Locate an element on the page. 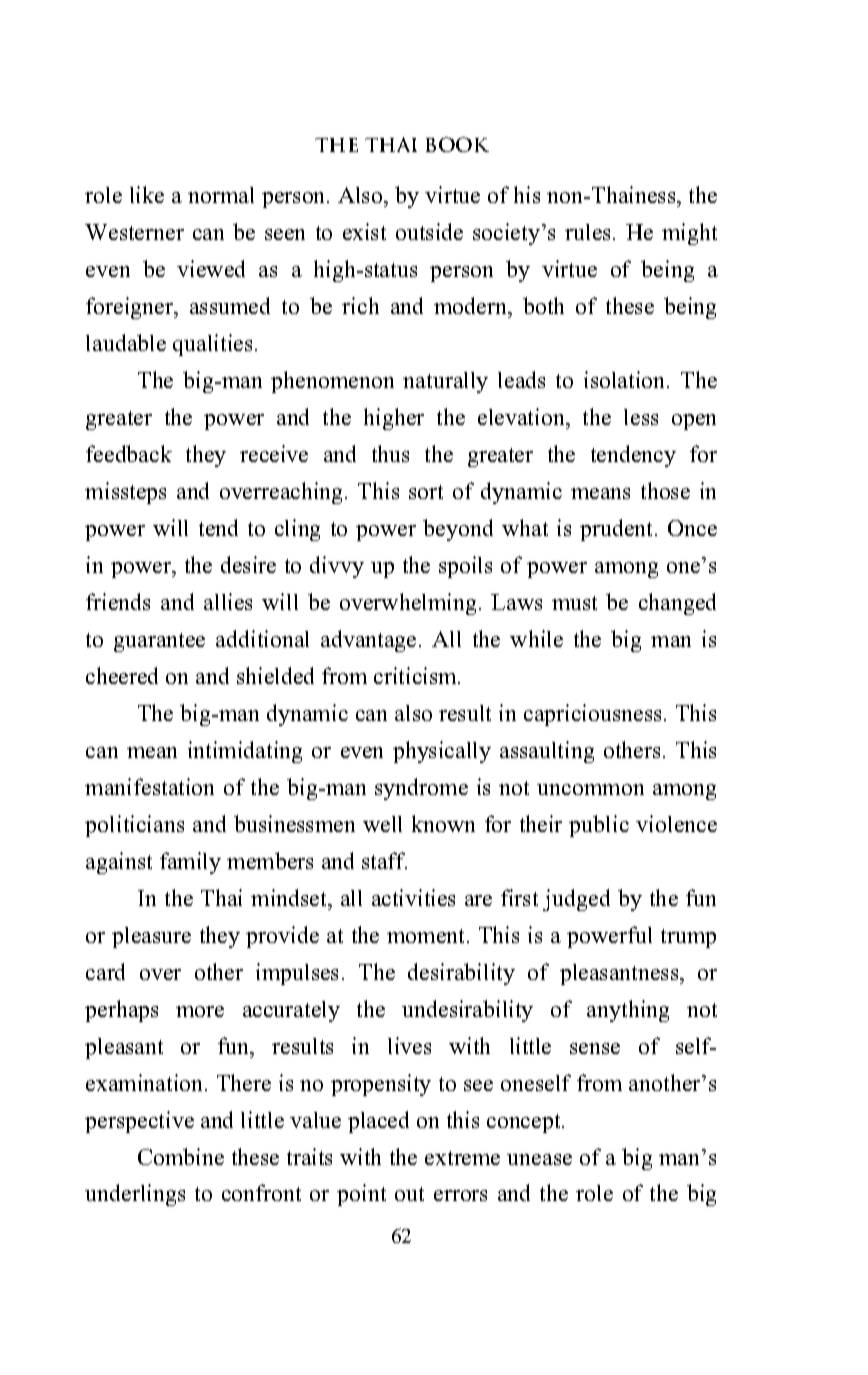 The height and width of the document is (1375, 868). judged is located at coordinates (576, 900).
